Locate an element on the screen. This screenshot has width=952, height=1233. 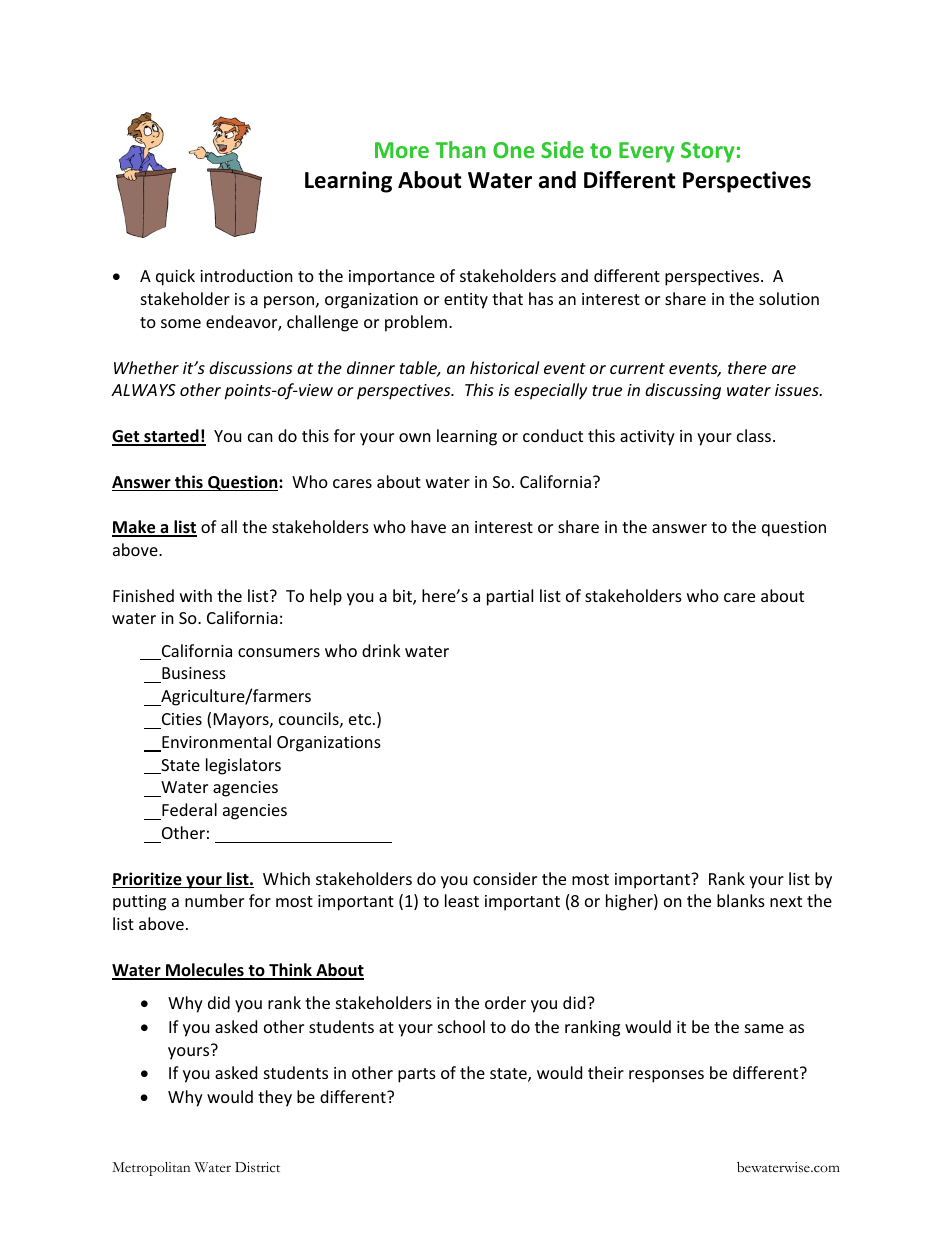
Than is located at coordinates (460, 149).
